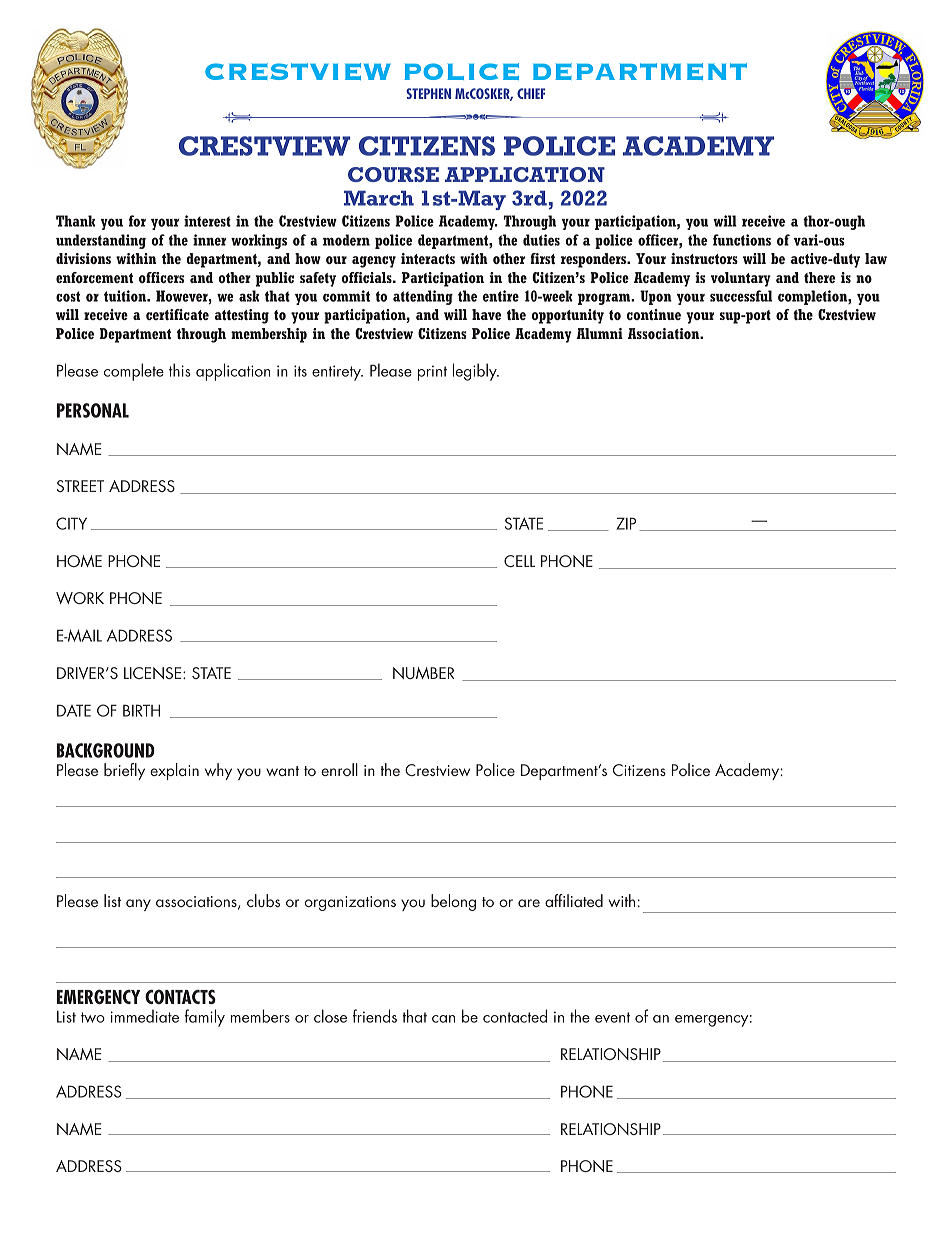 The height and width of the screenshot is (1233, 952). Describe the element at coordinates (519, 561) in the screenshot. I see `CELL` at that location.
